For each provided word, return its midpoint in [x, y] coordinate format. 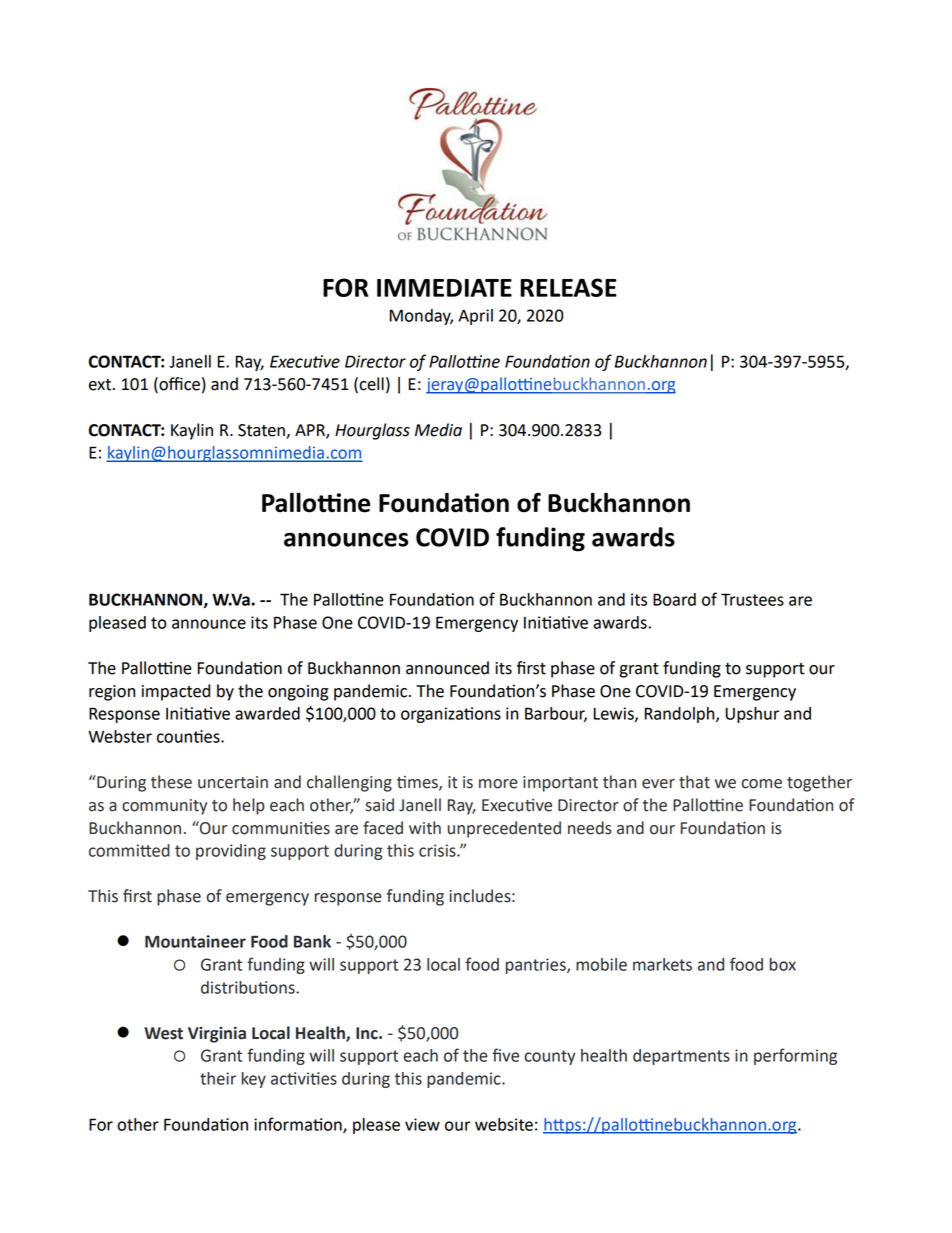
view [422, 1124]
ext [101, 385]
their [218, 1078]
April [475, 317]
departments [681, 1057]
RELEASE [569, 287]
